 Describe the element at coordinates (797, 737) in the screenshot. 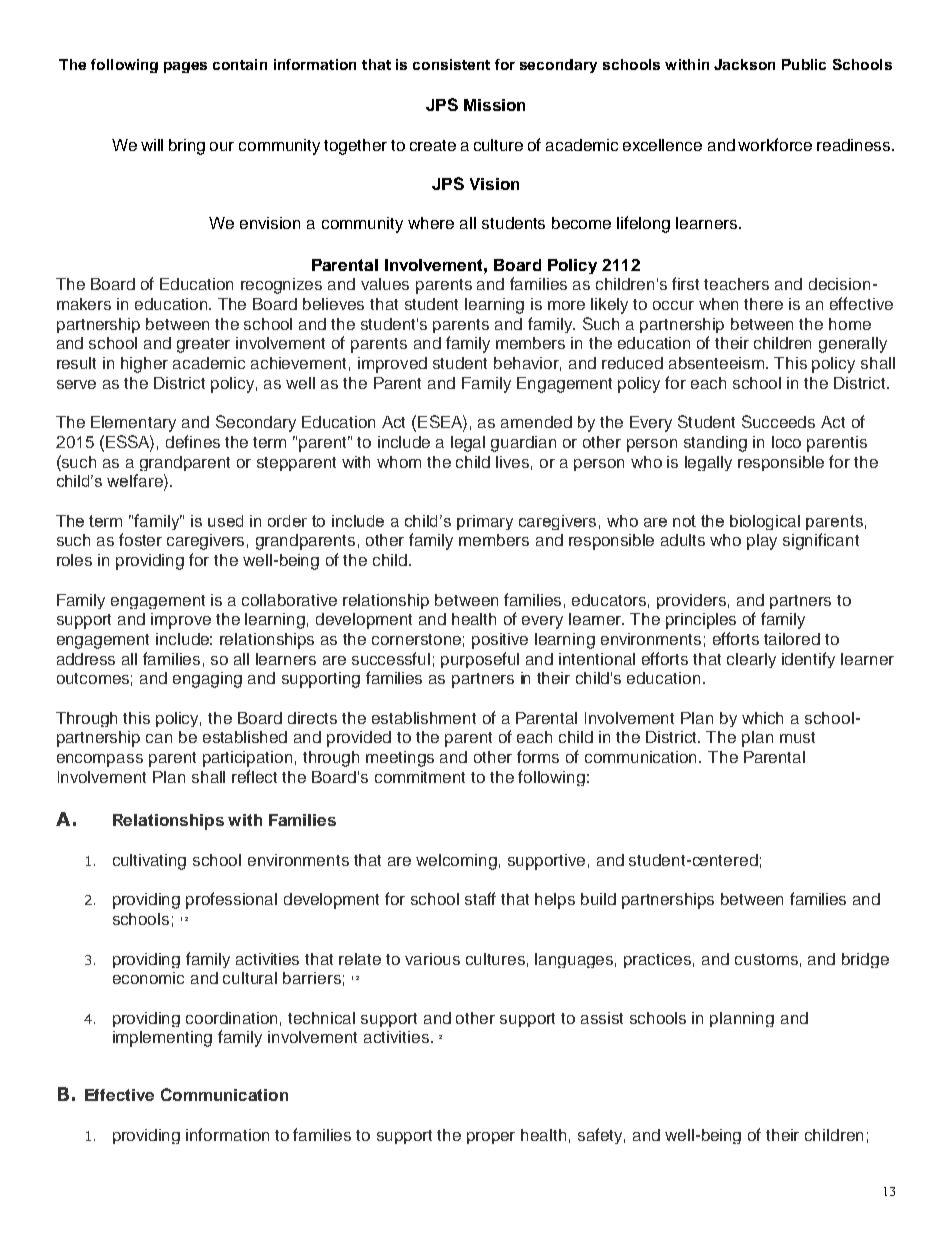

I see `must` at that location.
